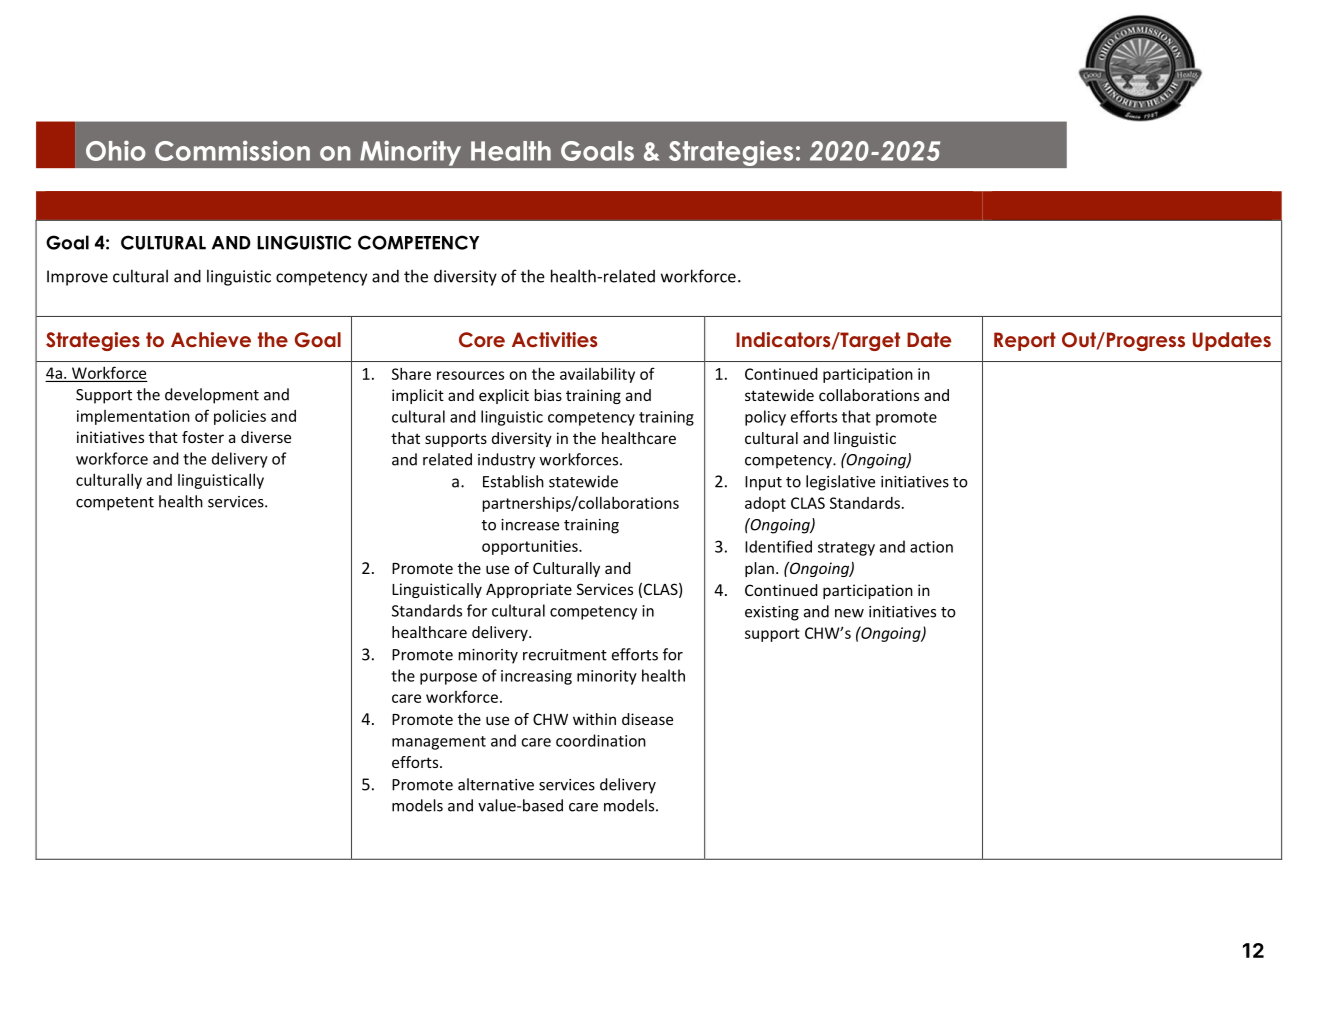 The width and height of the document is (1322, 1021). Describe the element at coordinates (496, 784) in the document. I see `alternative` at that location.
